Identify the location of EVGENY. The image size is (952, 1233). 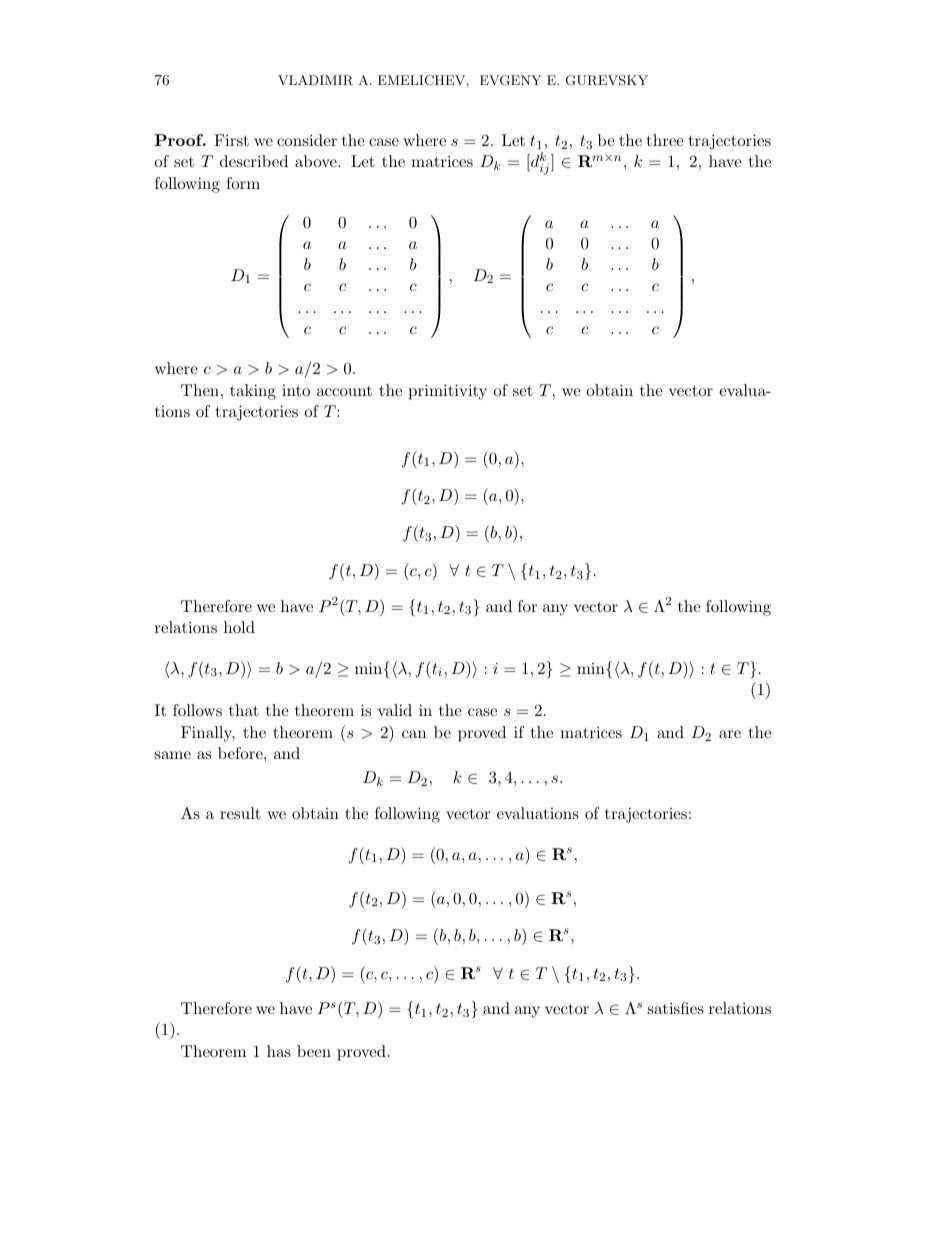
(511, 80).
